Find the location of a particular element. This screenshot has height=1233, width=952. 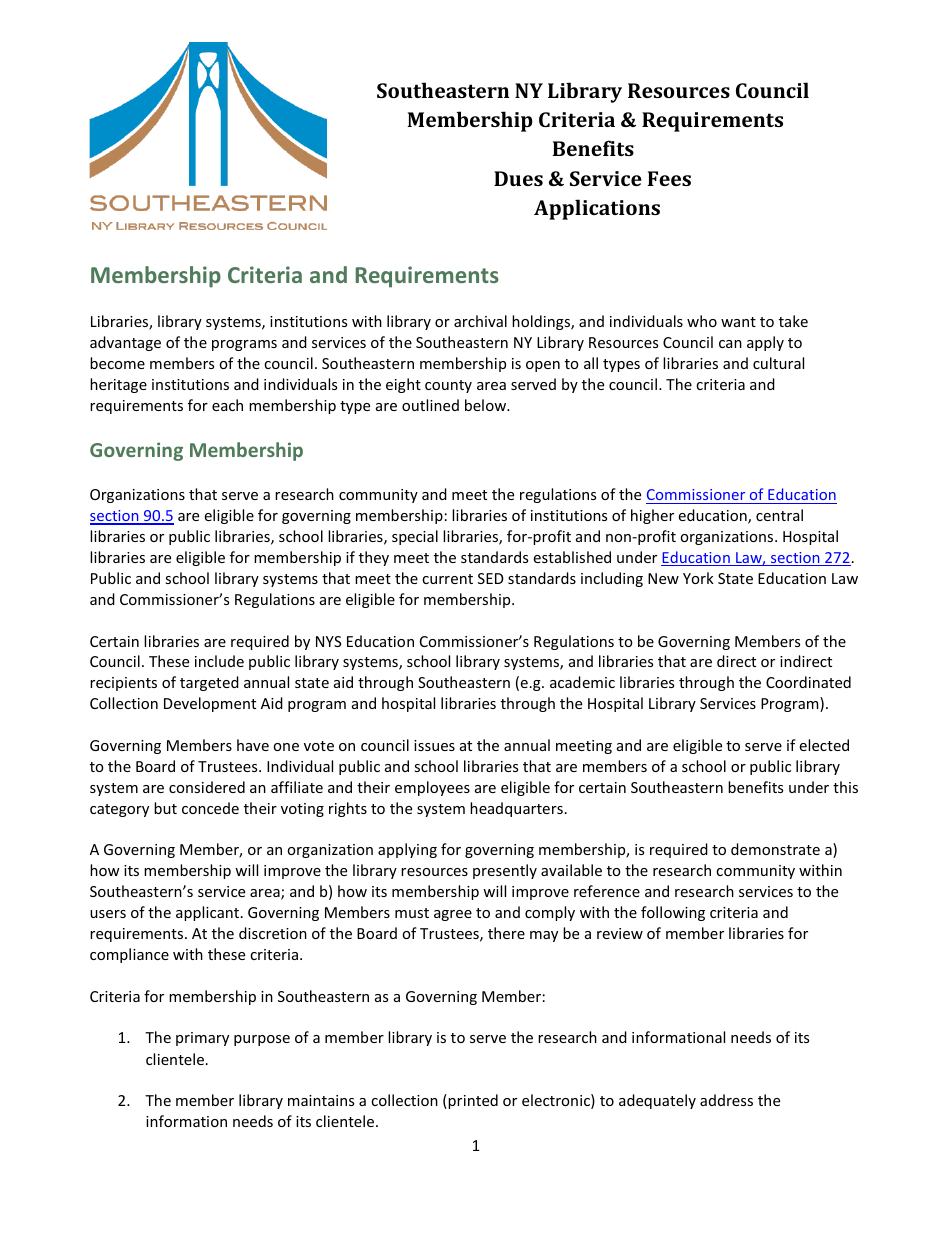

central is located at coordinates (779, 515).
